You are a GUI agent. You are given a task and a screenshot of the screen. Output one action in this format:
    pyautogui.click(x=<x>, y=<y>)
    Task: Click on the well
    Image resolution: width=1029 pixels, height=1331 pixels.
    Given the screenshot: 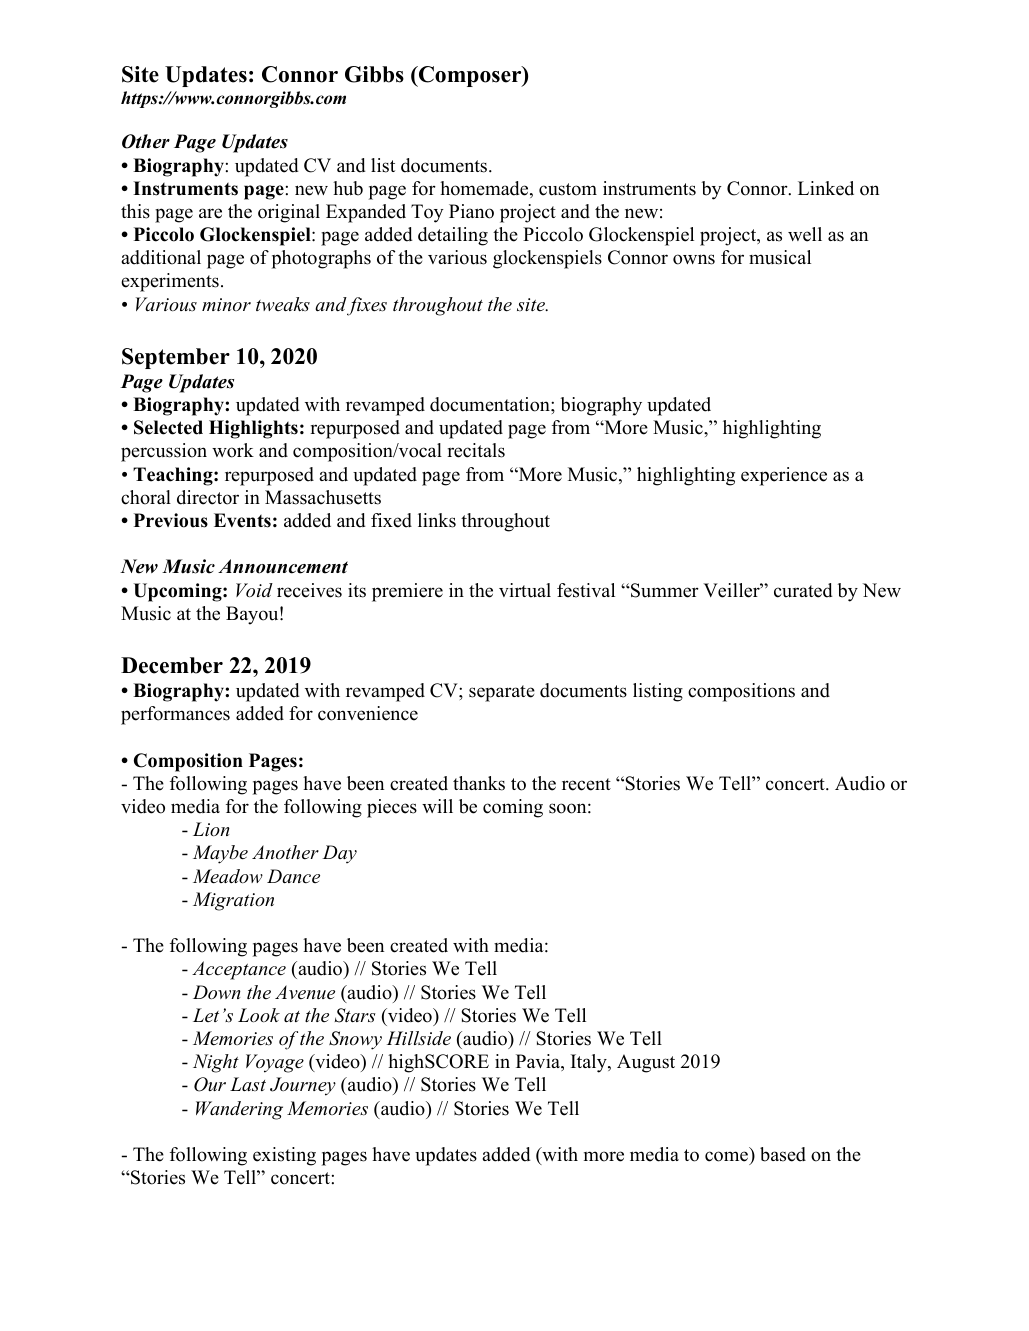 What is the action you would take?
    pyautogui.click(x=805, y=234)
